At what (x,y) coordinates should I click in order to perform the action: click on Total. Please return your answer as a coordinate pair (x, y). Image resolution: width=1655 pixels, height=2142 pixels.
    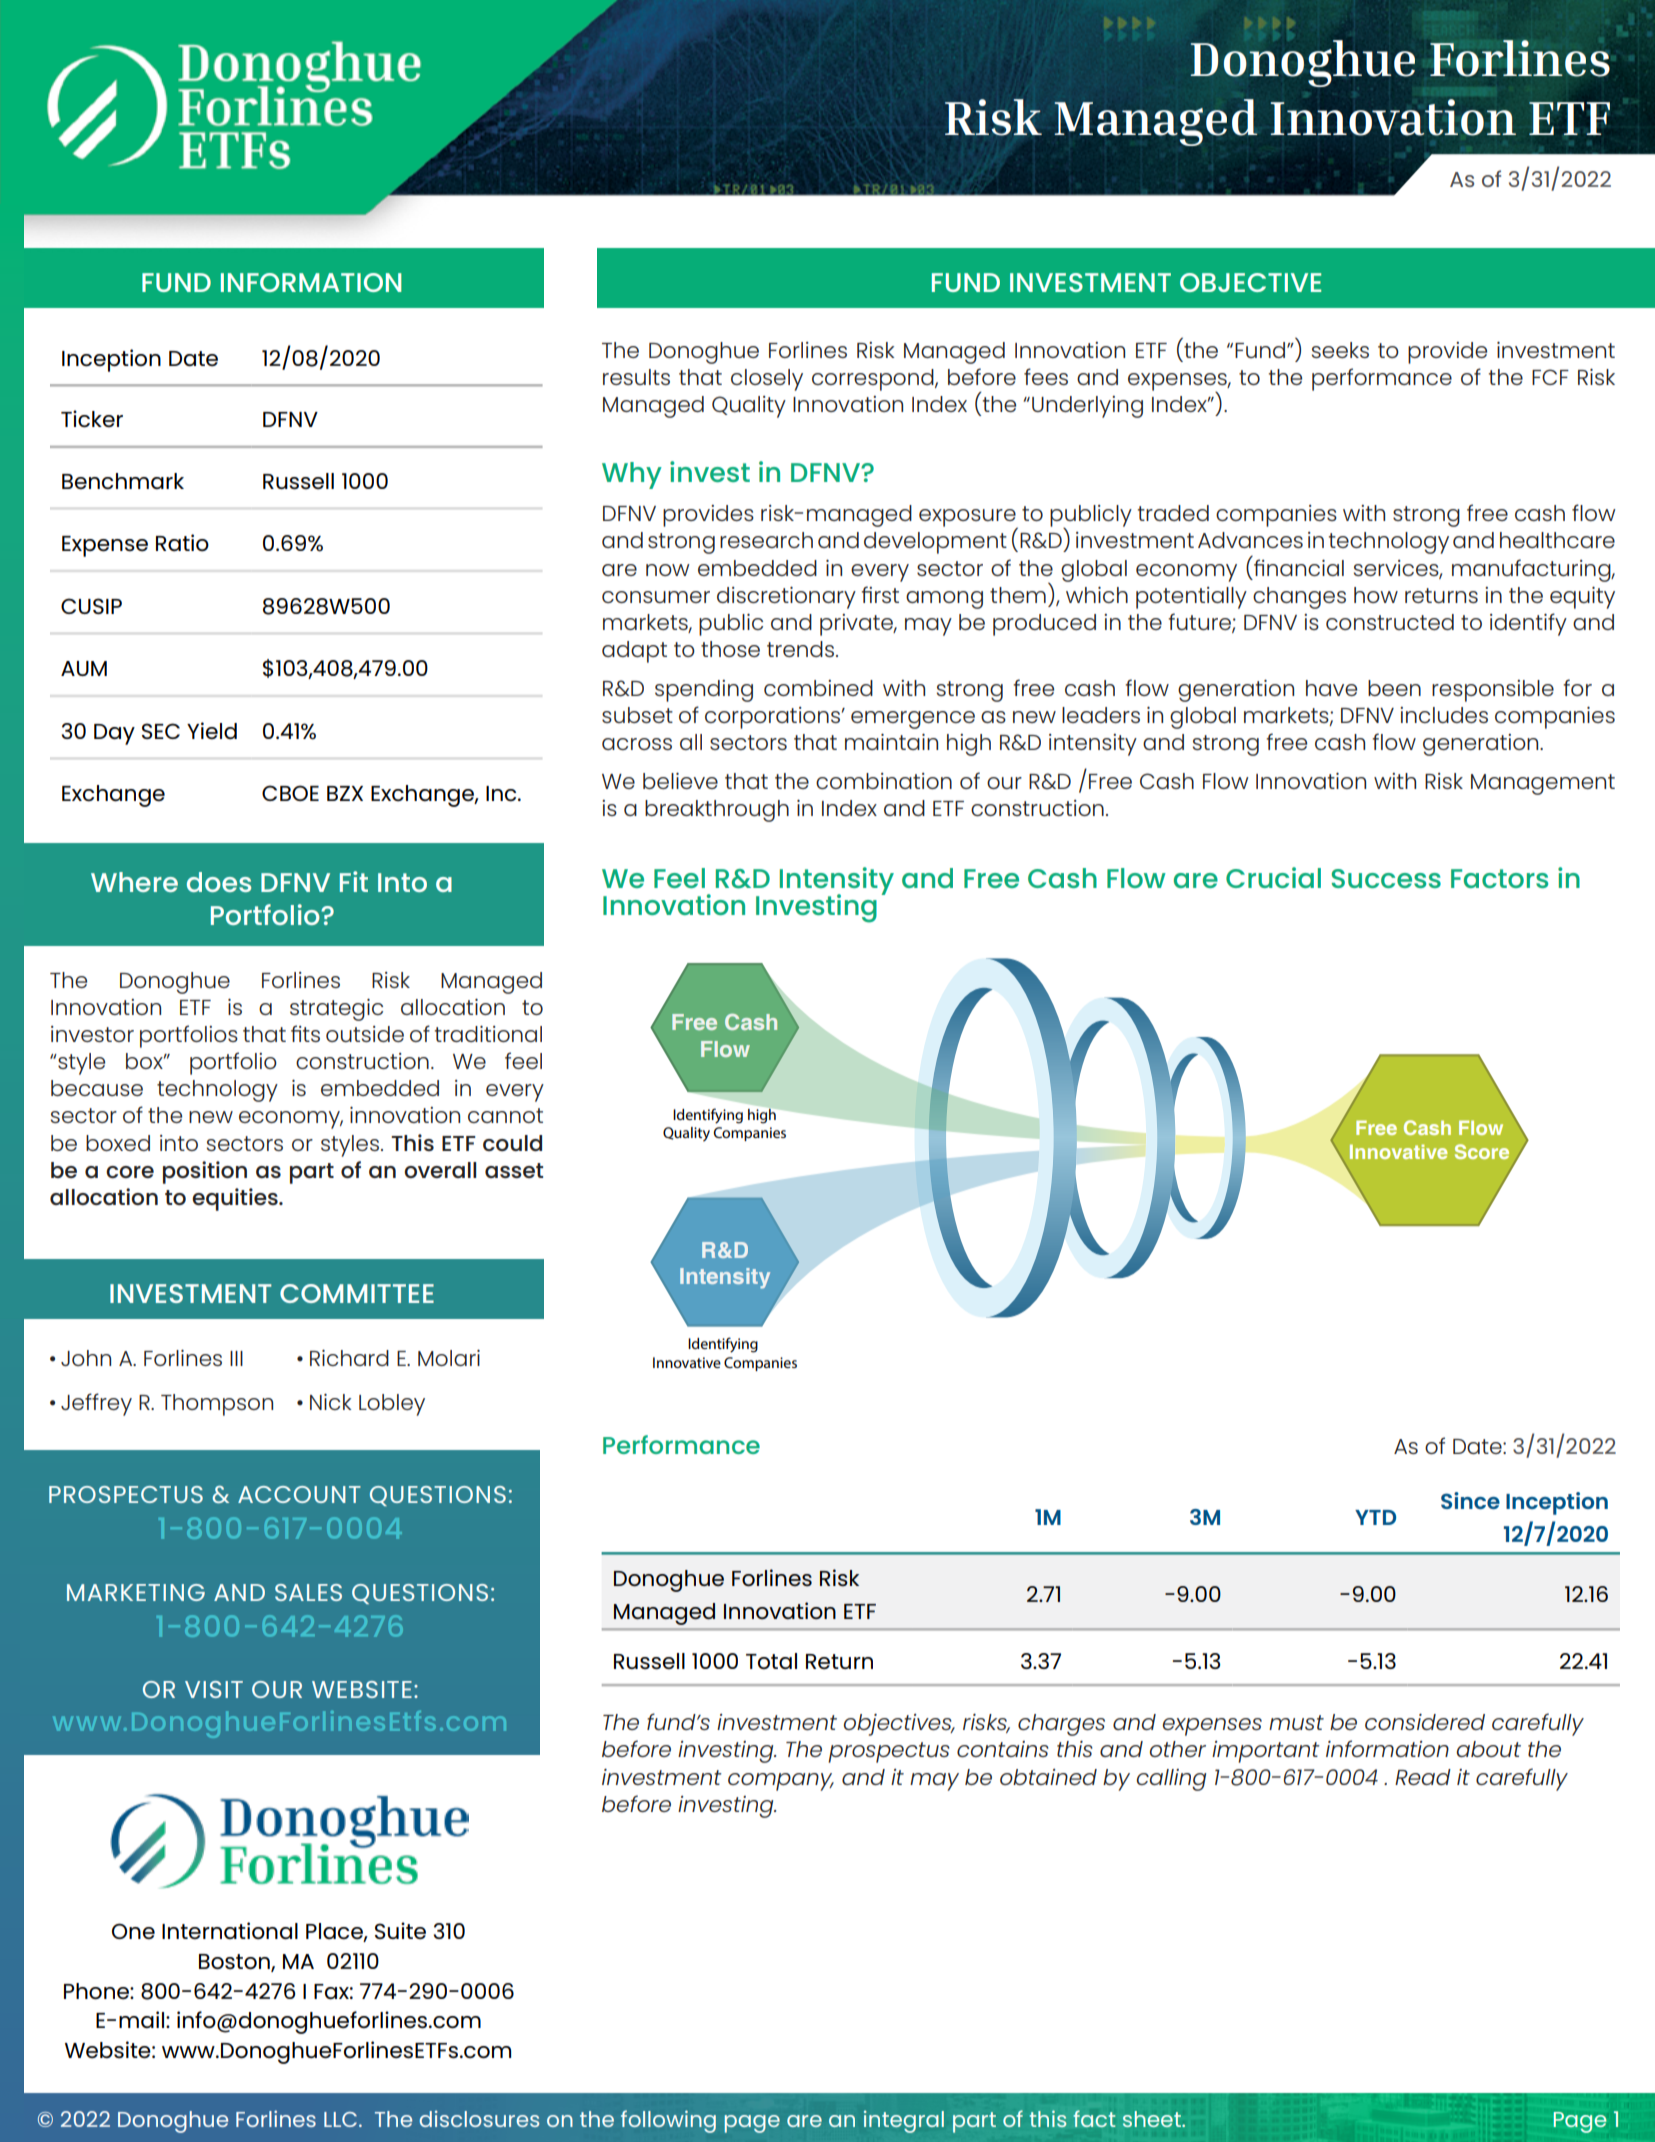
    Looking at the image, I should click on (771, 1661).
